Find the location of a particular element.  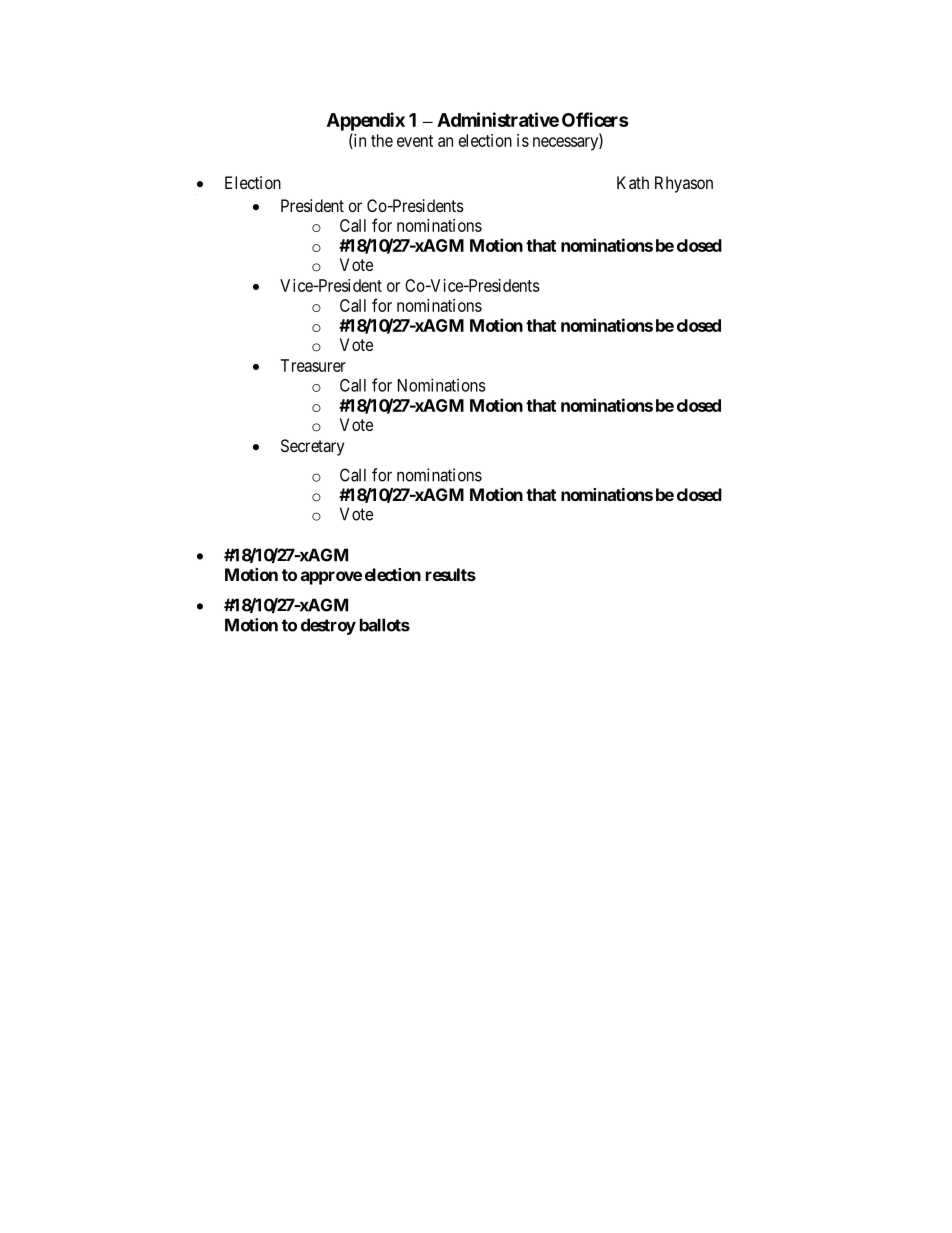

Kath is located at coordinates (633, 182).
